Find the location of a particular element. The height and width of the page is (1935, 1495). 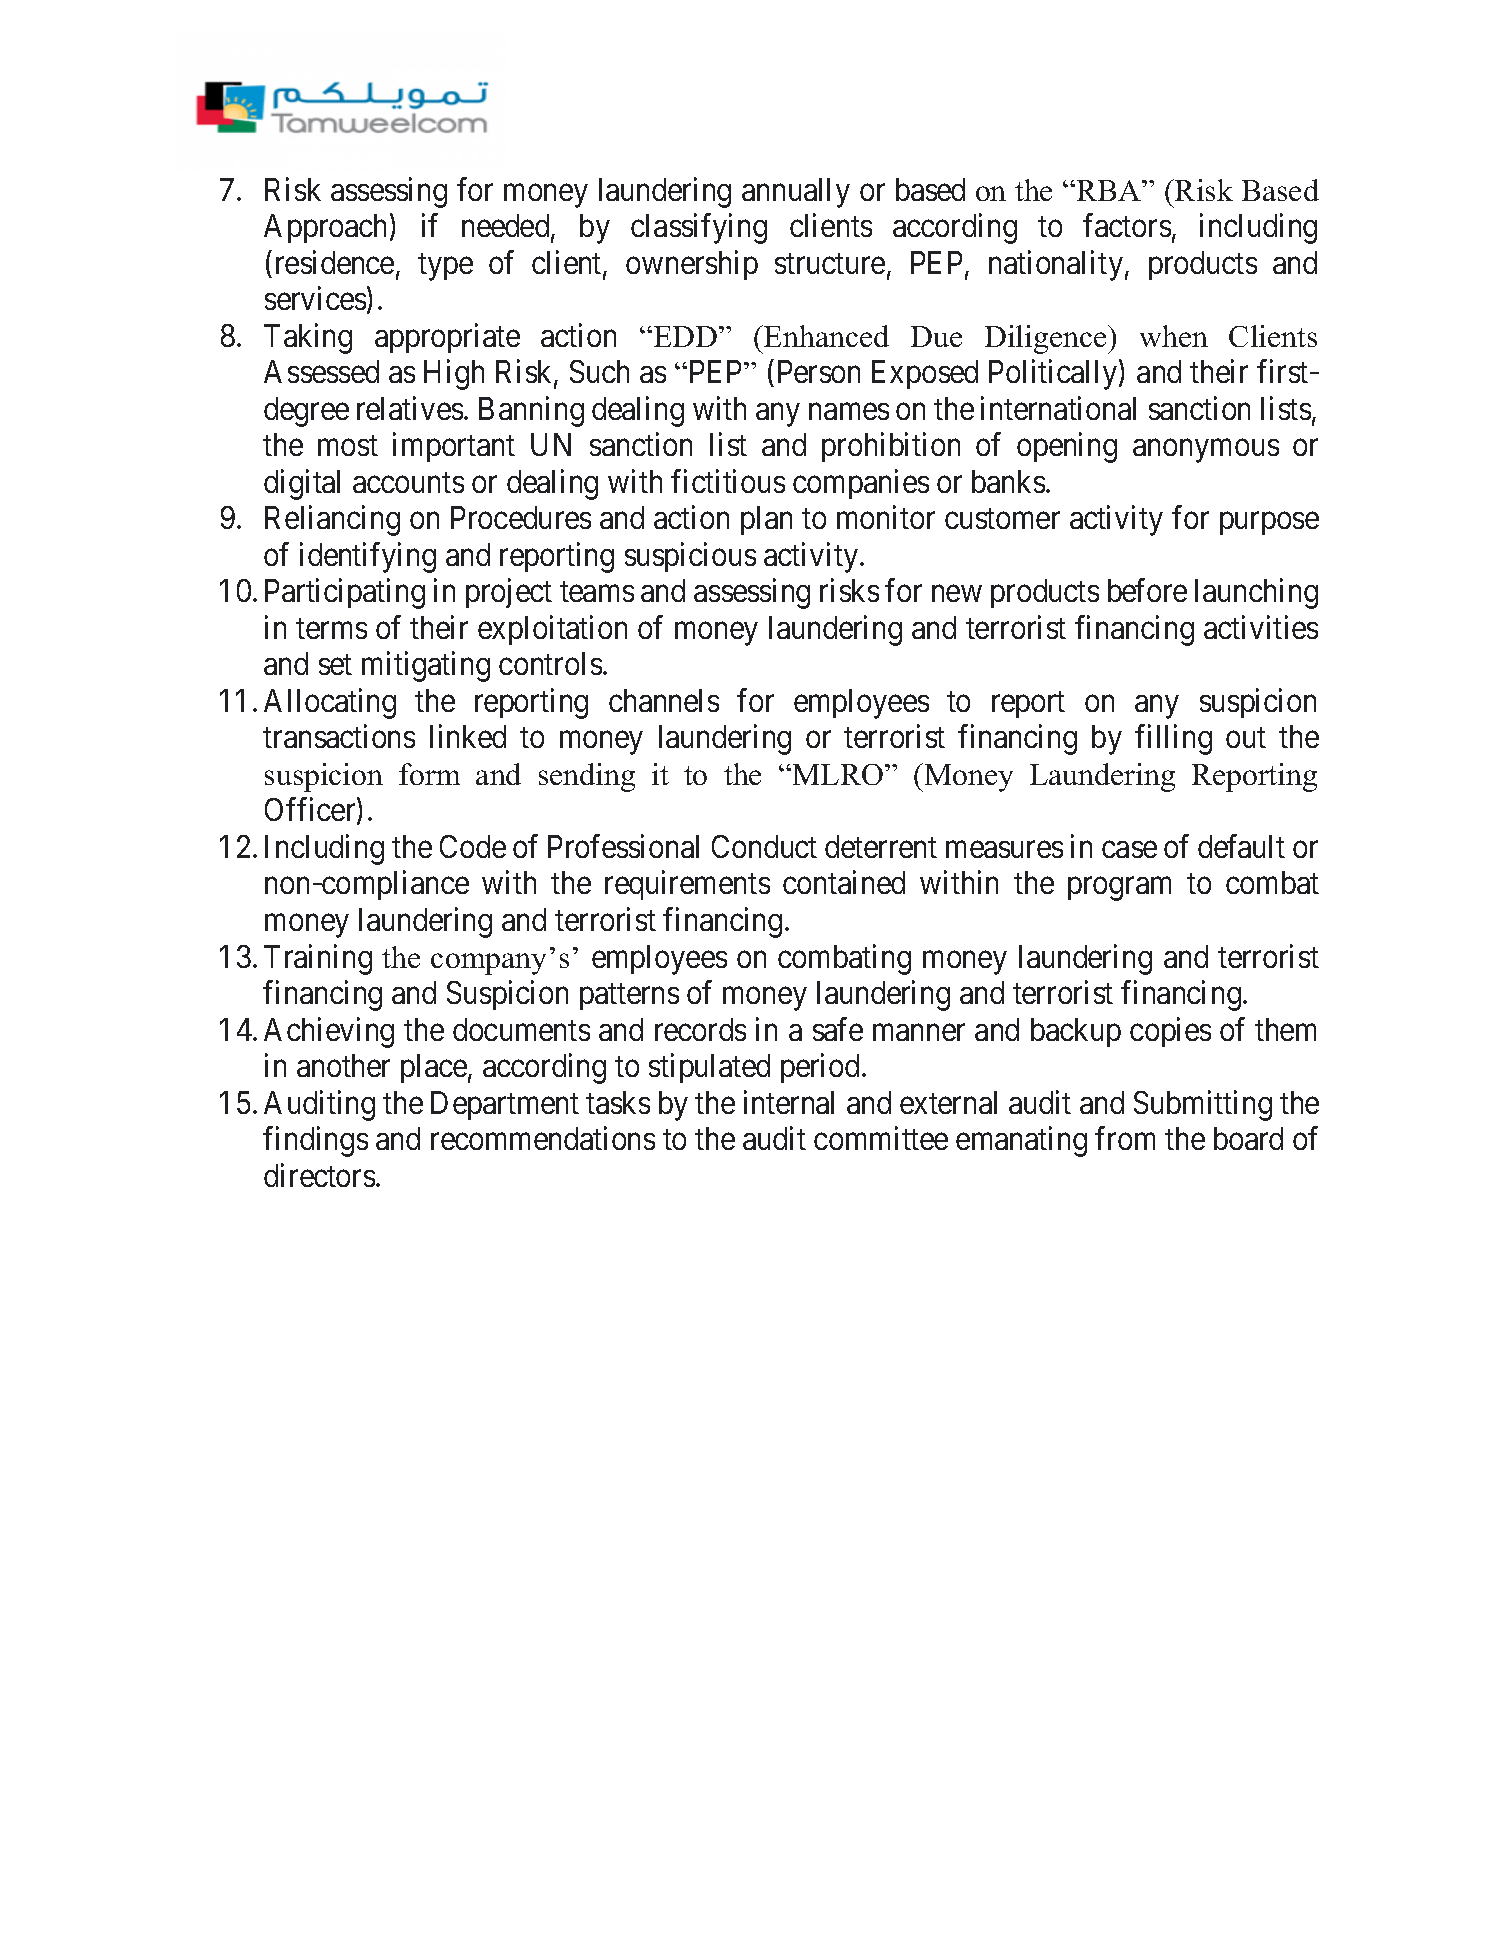

important is located at coordinates (454, 447).
